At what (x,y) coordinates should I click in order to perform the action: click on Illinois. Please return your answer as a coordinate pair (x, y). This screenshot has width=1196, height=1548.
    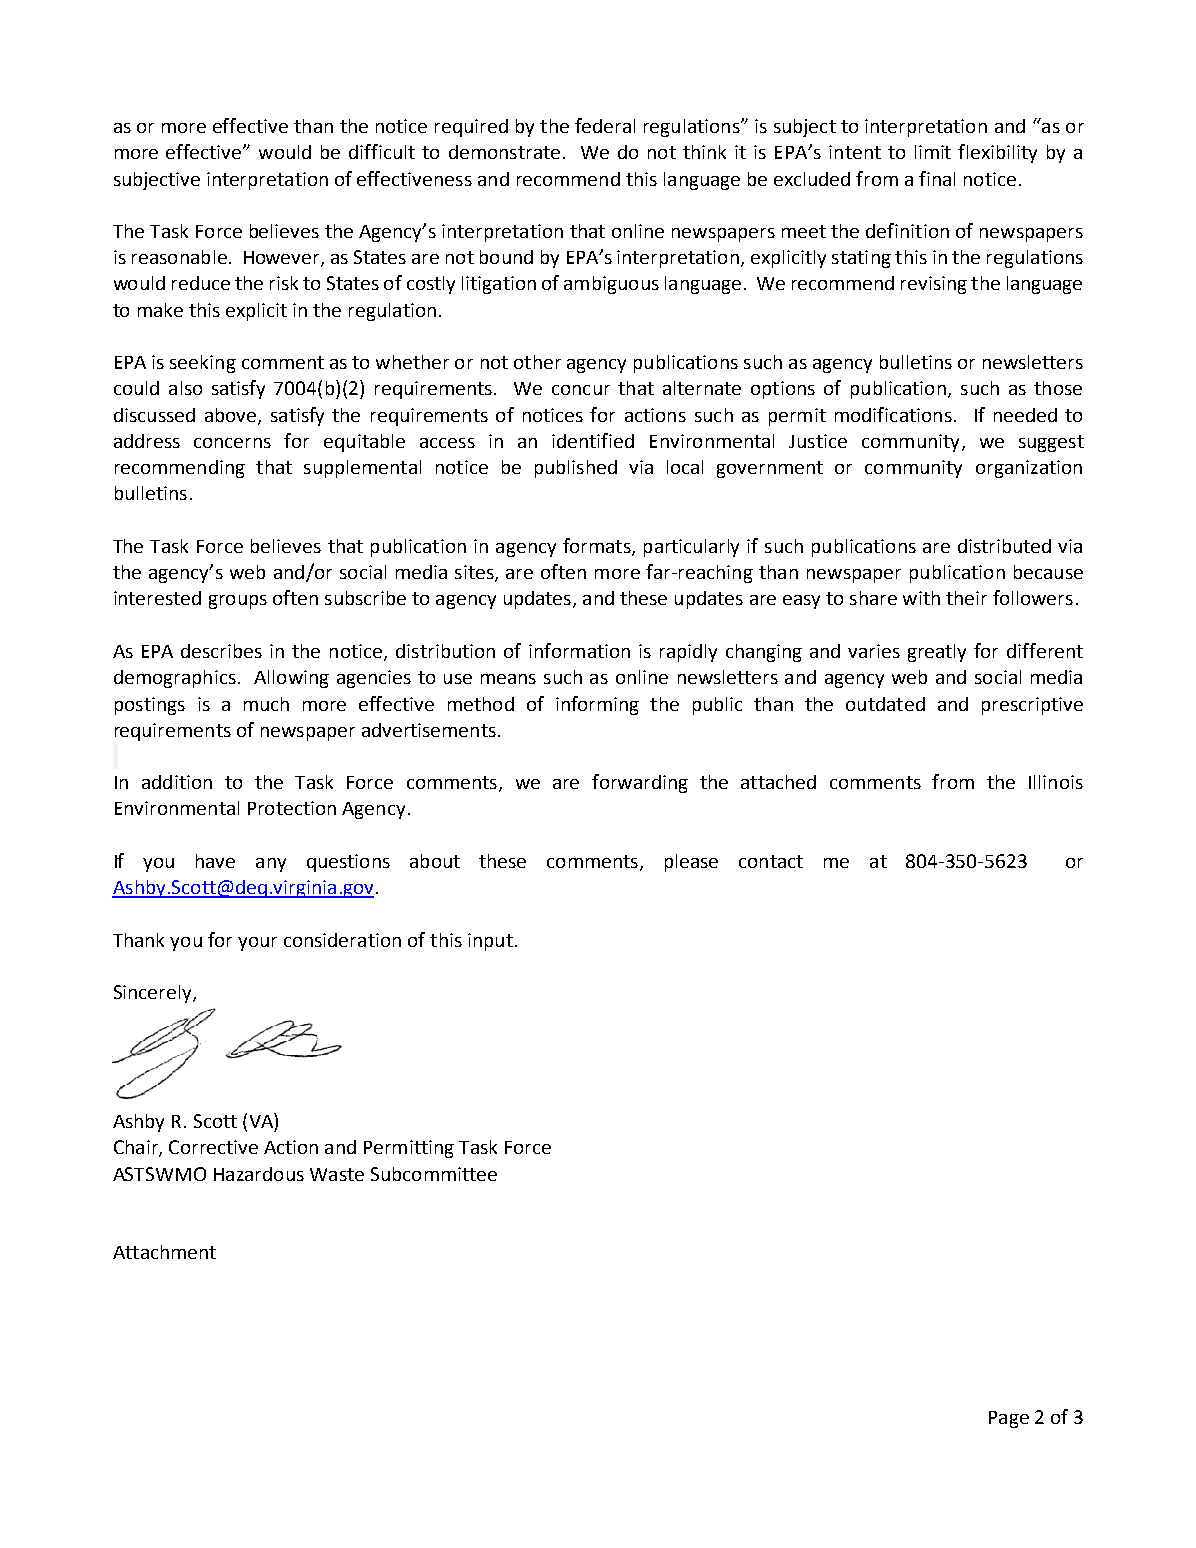
    Looking at the image, I should click on (1056, 782).
